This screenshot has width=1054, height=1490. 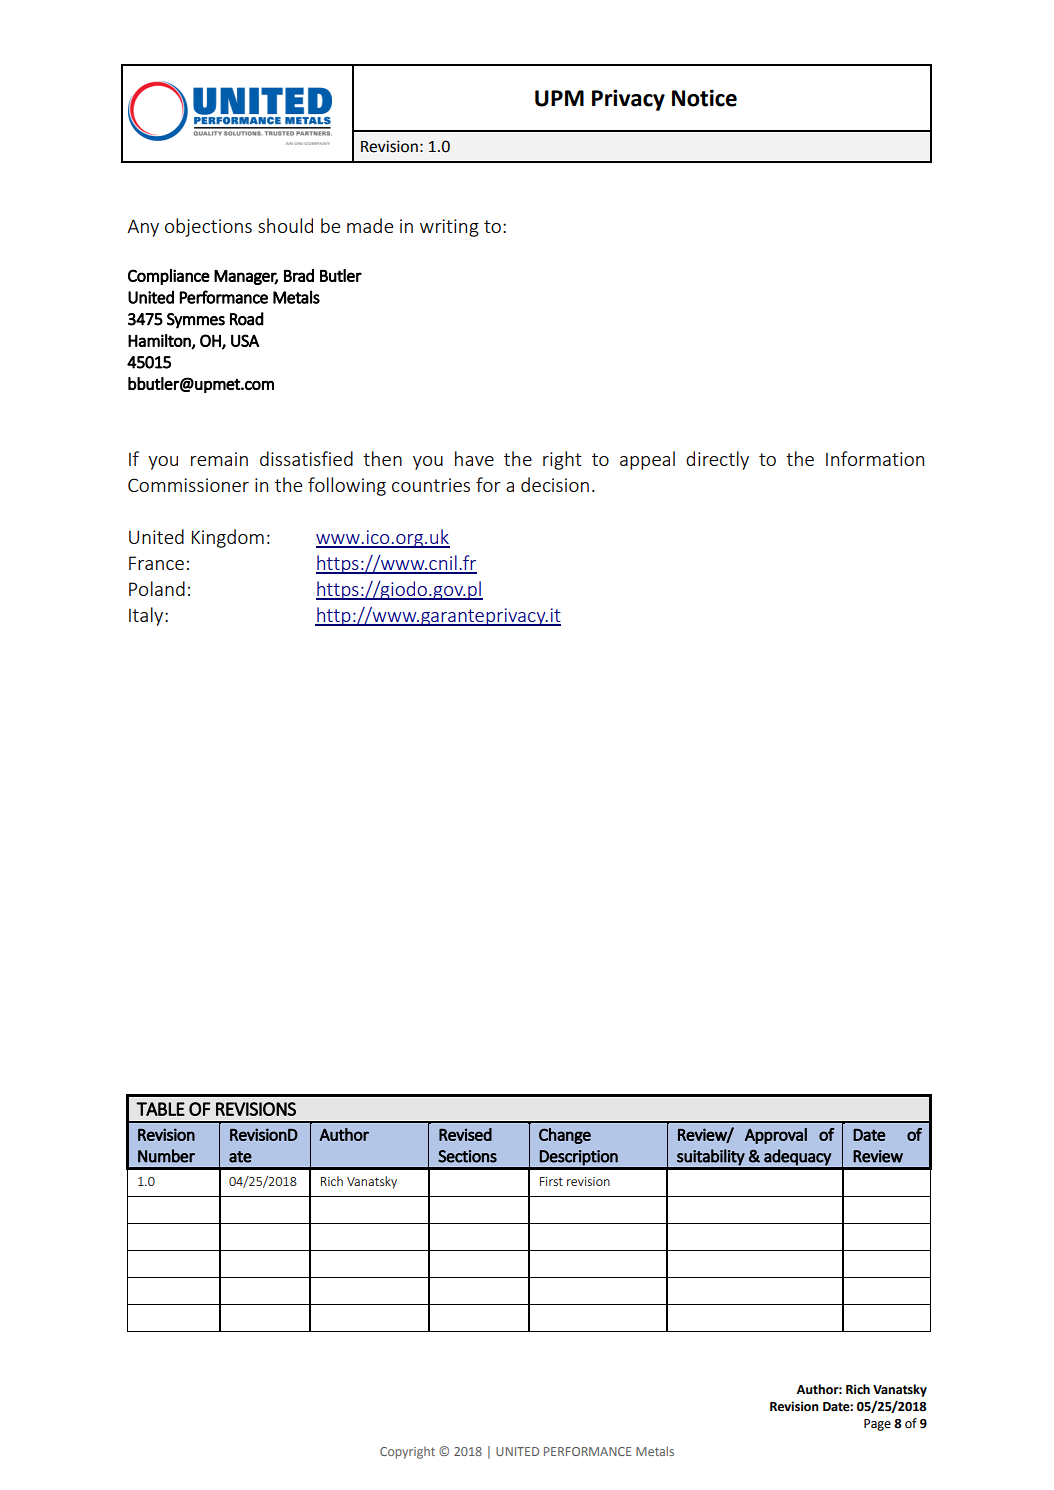 What do you see at coordinates (449, 228) in the screenshot?
I see `writing` at bounding box center [449, 228].
